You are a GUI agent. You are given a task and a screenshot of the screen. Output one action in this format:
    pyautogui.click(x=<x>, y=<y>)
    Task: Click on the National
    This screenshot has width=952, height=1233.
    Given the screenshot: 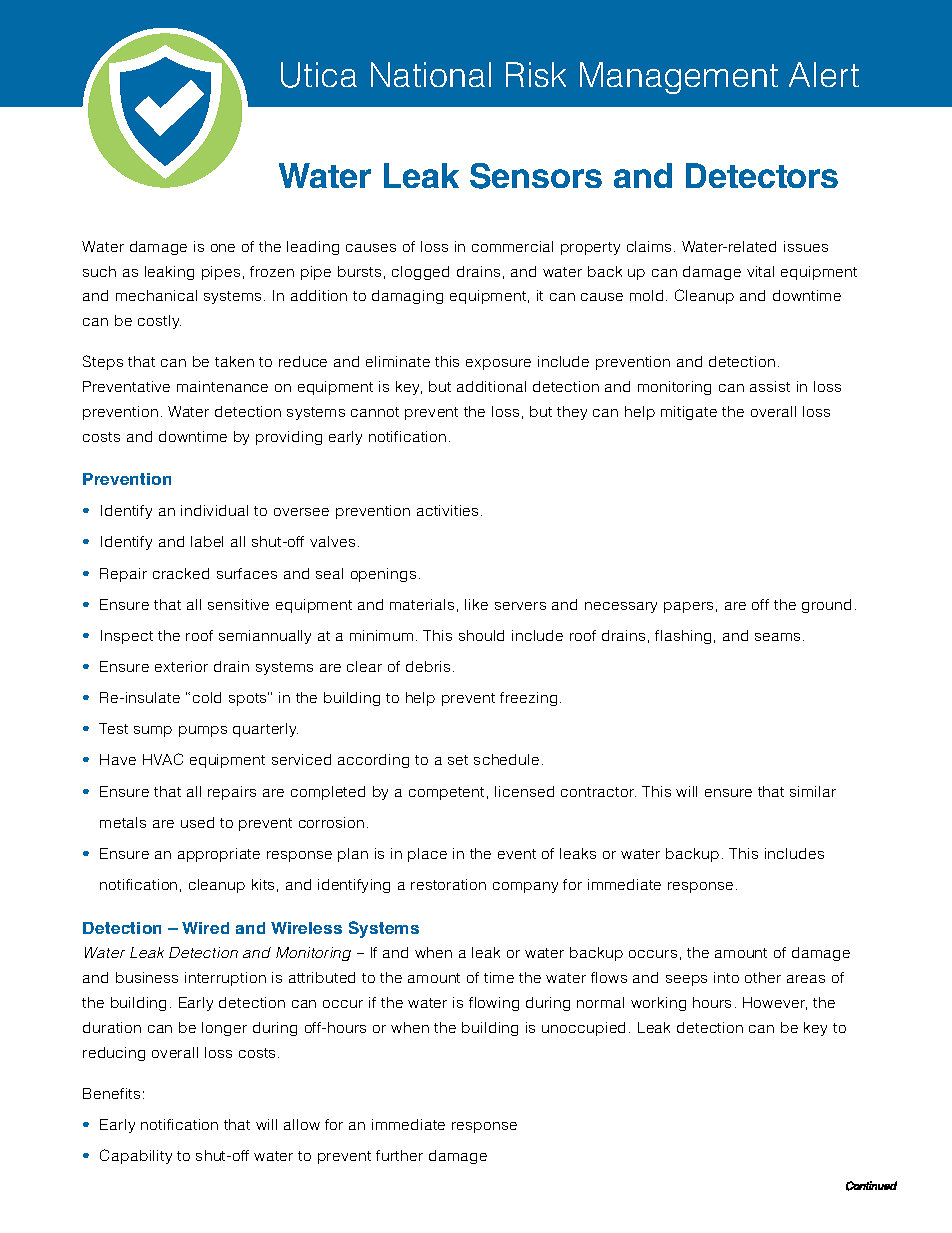 What is the action you would take?
    pyautogui.click(x=431, y=74)
